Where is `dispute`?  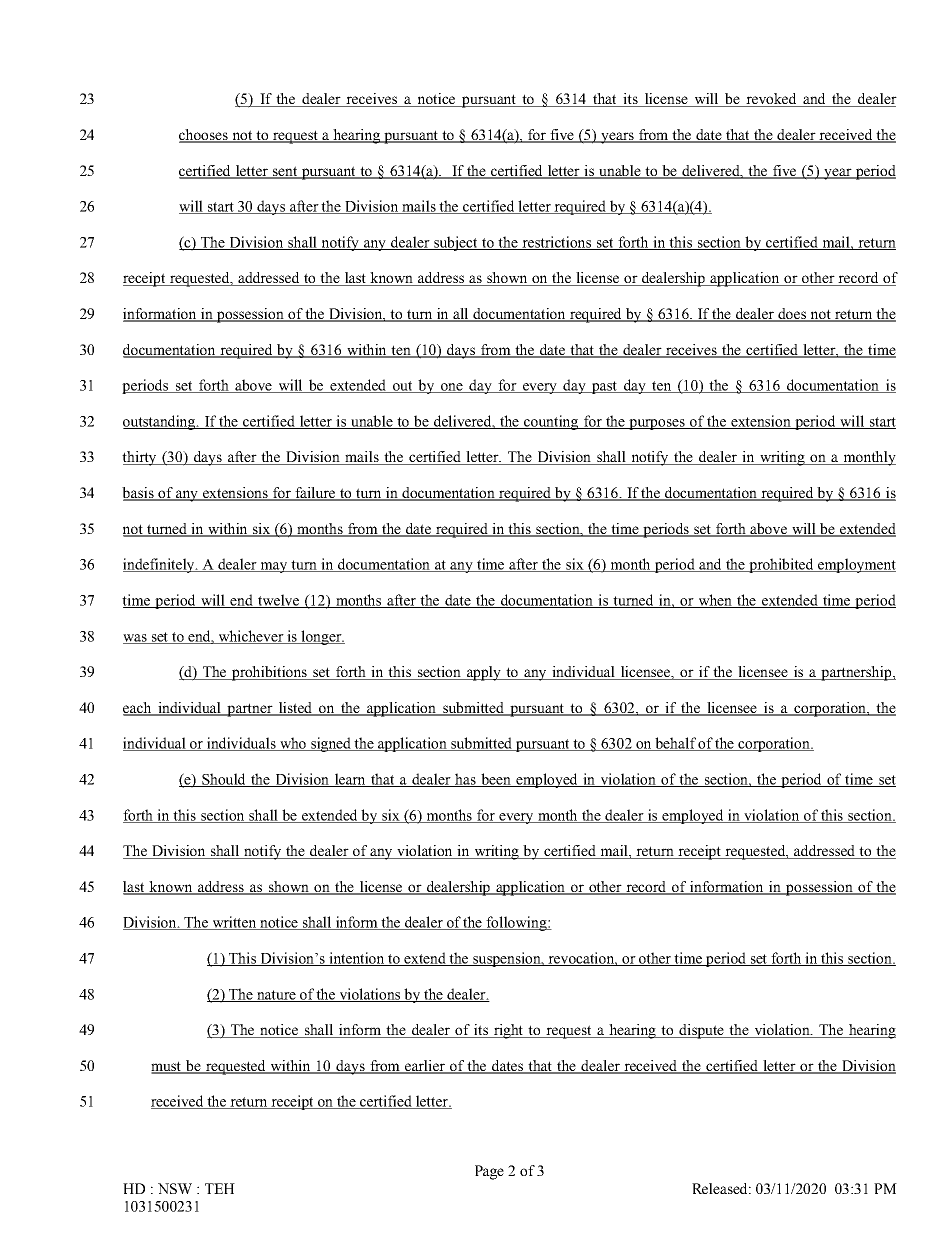 dispute is located at coordinates (702, 1031).
